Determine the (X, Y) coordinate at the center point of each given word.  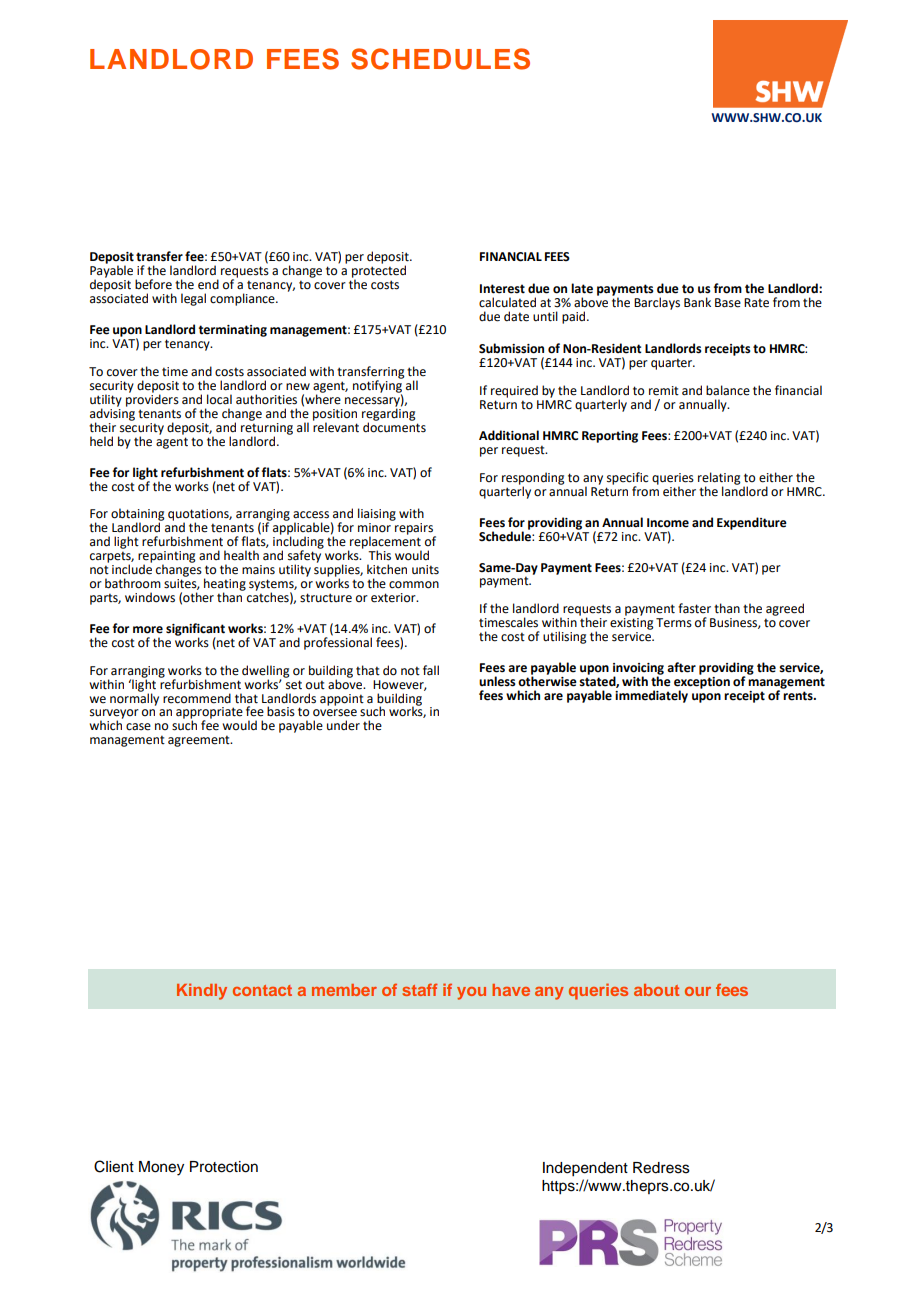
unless (497, 681)
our (698, 991)
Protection (224, 1167)
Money (161, 1168)
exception (702, 684)
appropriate (209, 714)
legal (193, 299)
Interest (502, 289)
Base (728, 303)
